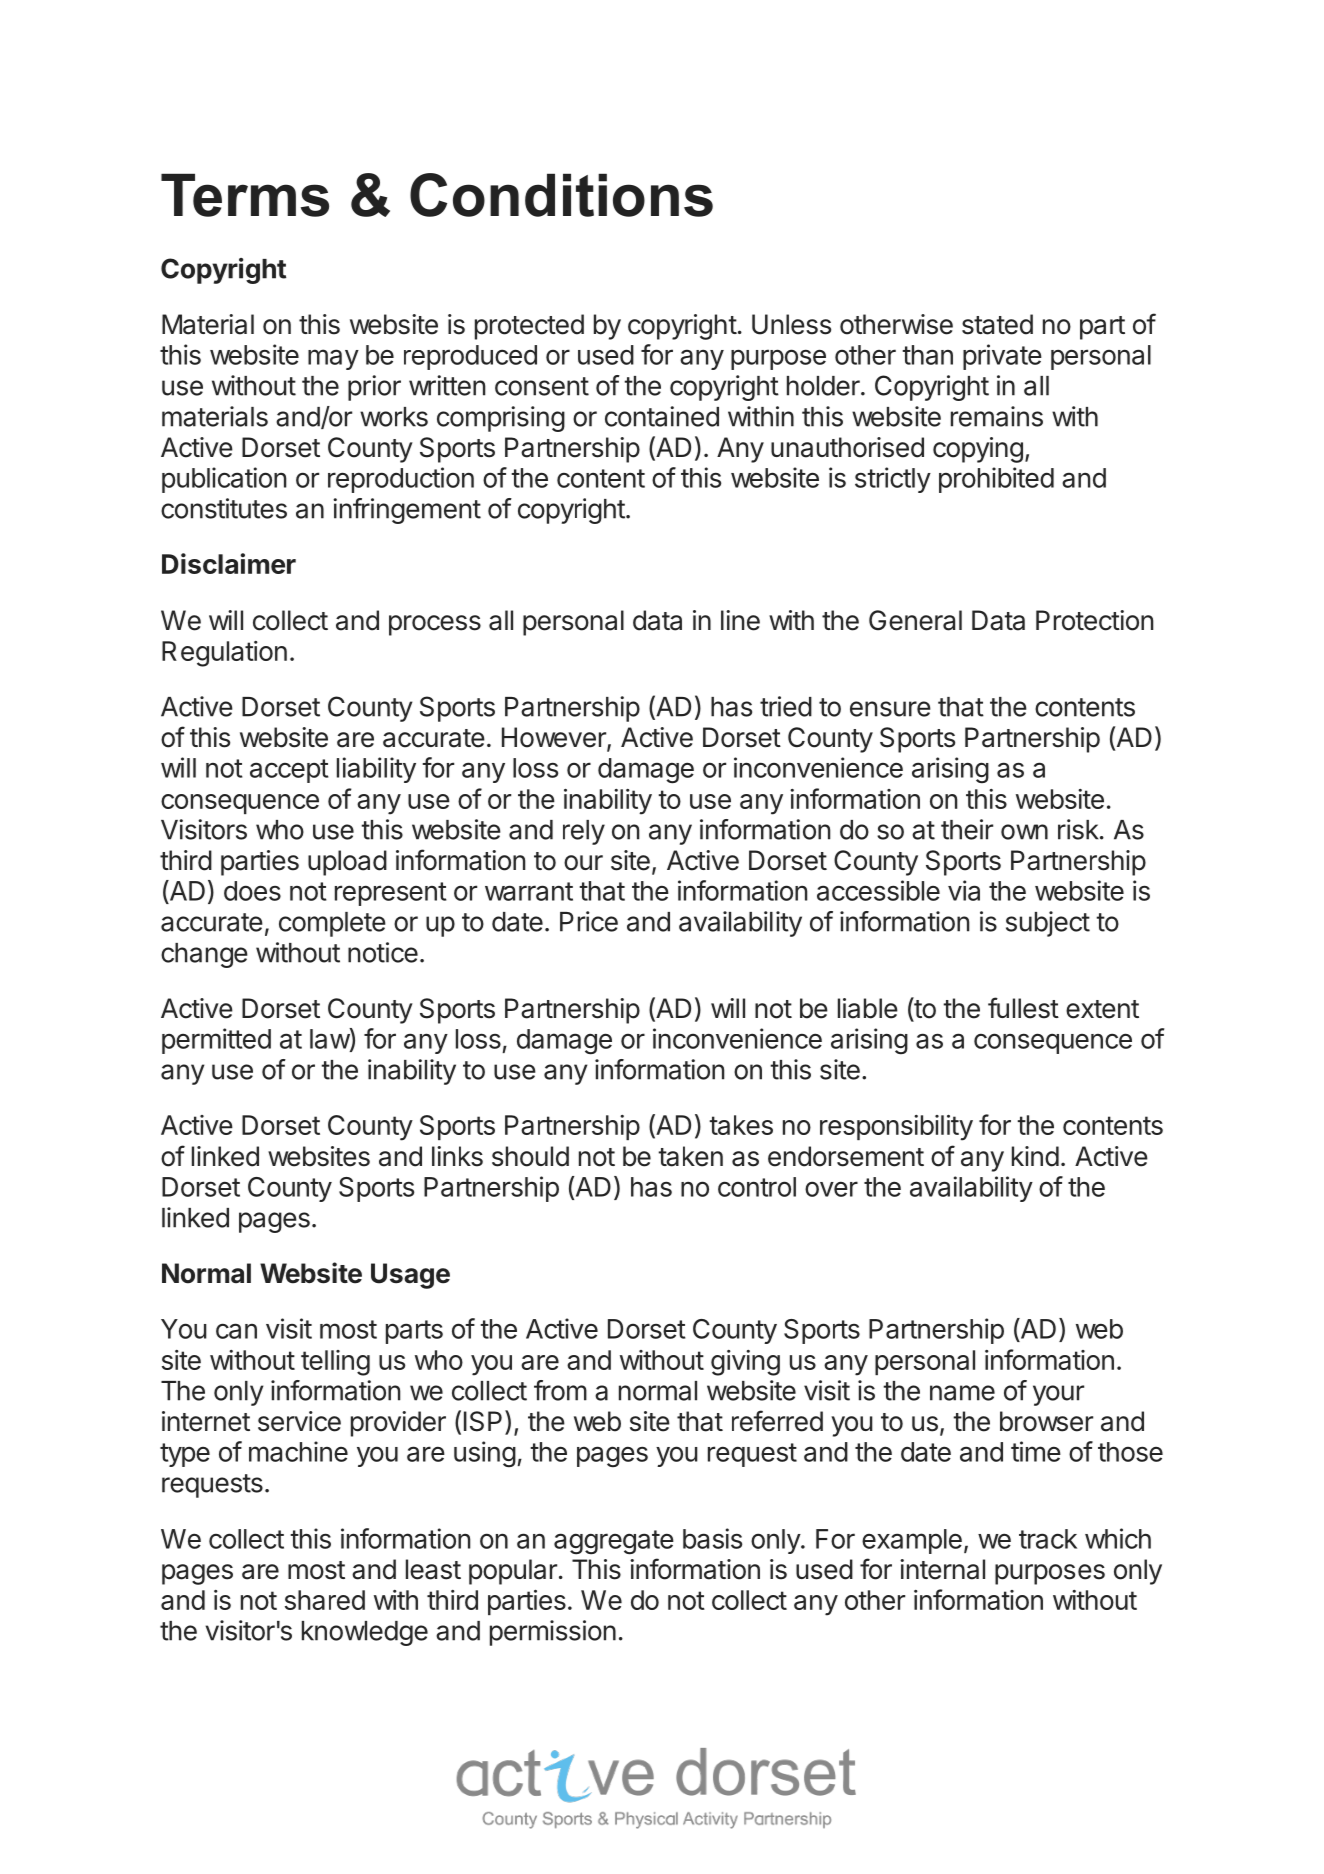 This screenshot has width=1324, height=1874. I want to click on stated, so click(997, 324).
